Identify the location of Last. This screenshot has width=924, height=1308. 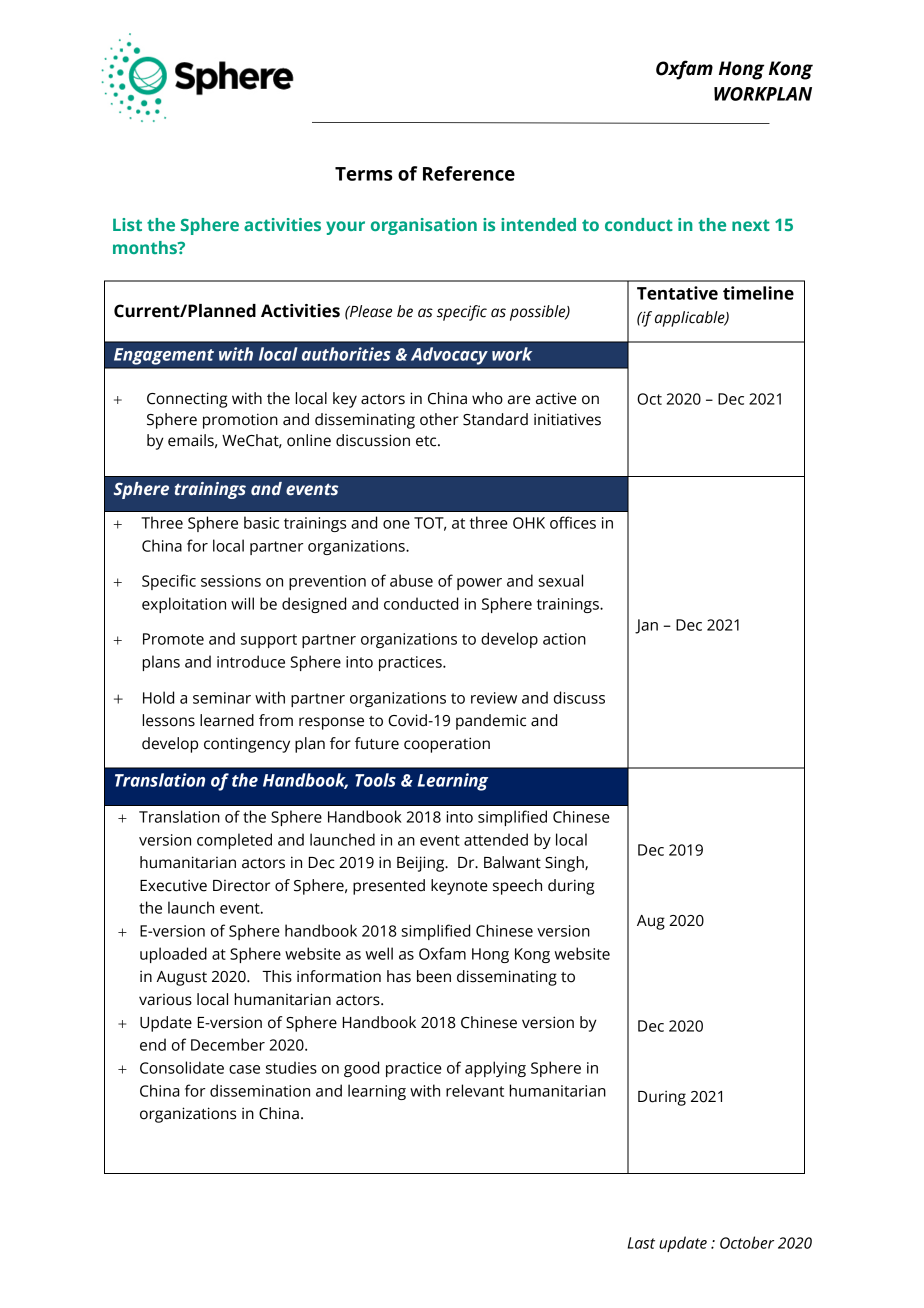
(641, 1243).
